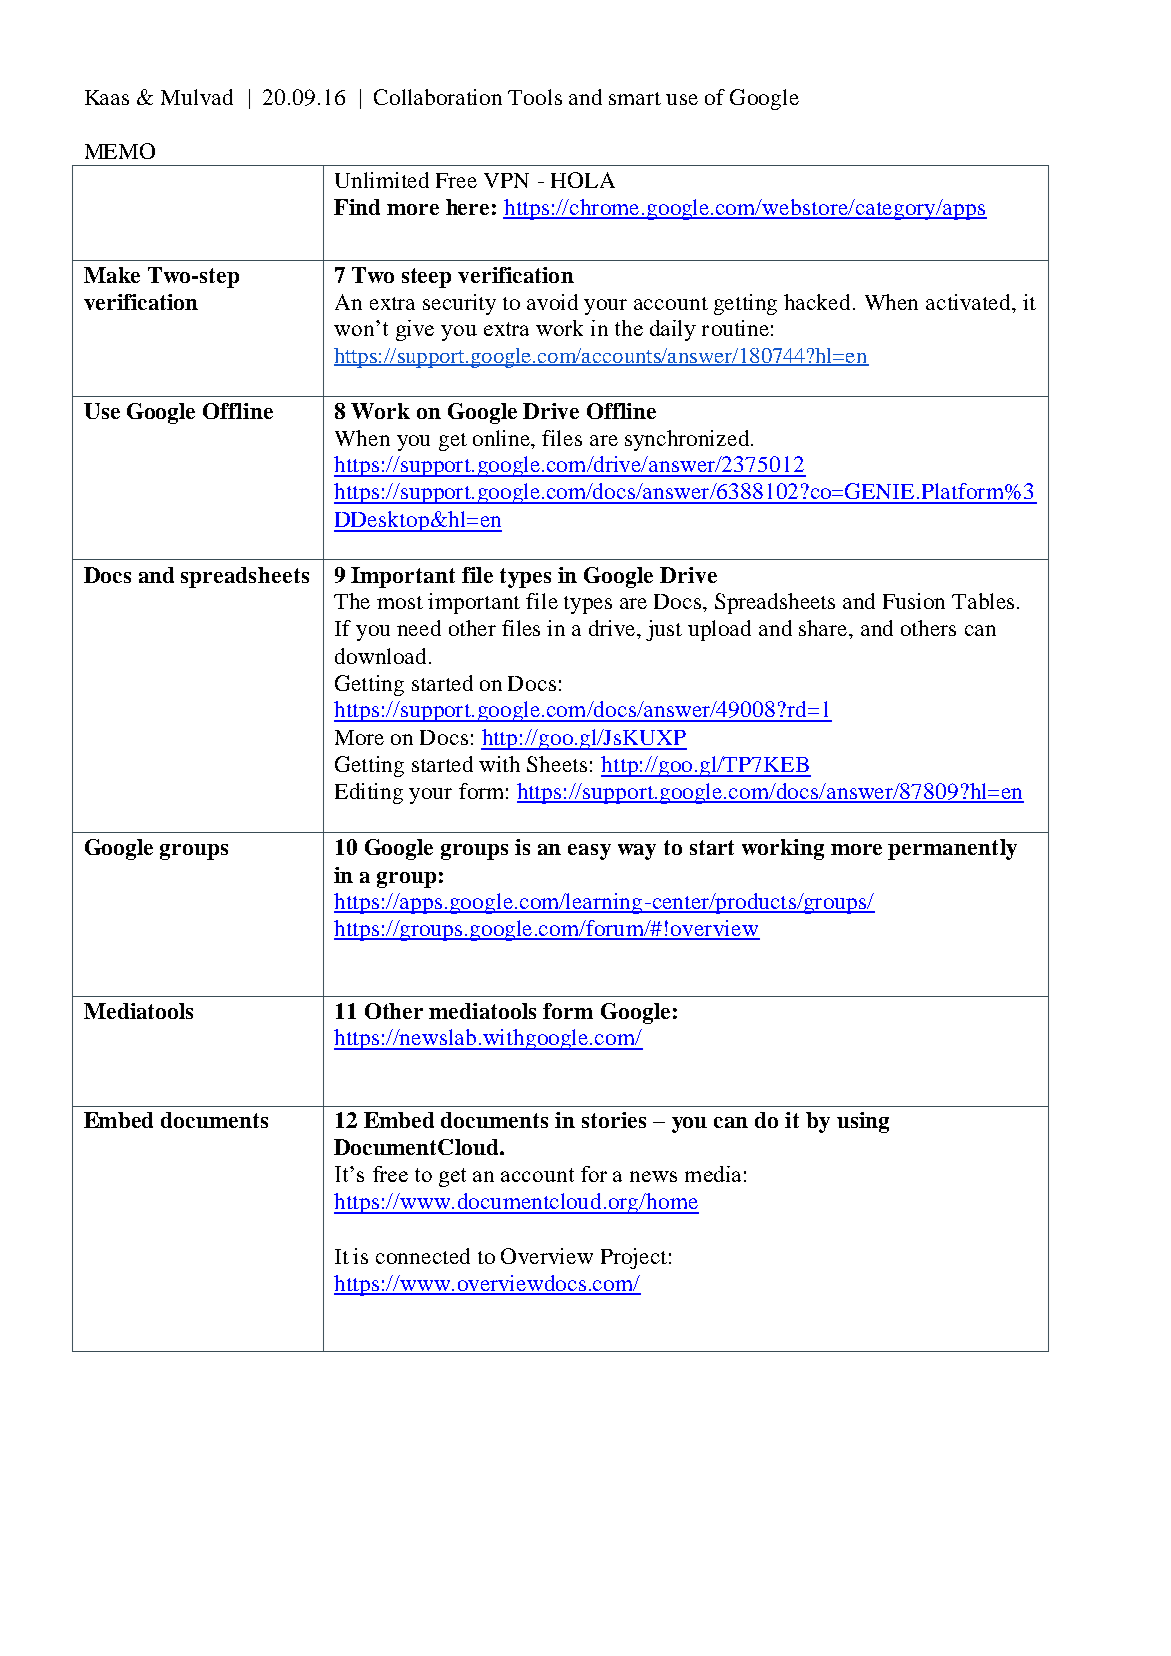 The height and width of the screenshot is (1656, 1171). I want to click on HOLA, so click(583, 180).
